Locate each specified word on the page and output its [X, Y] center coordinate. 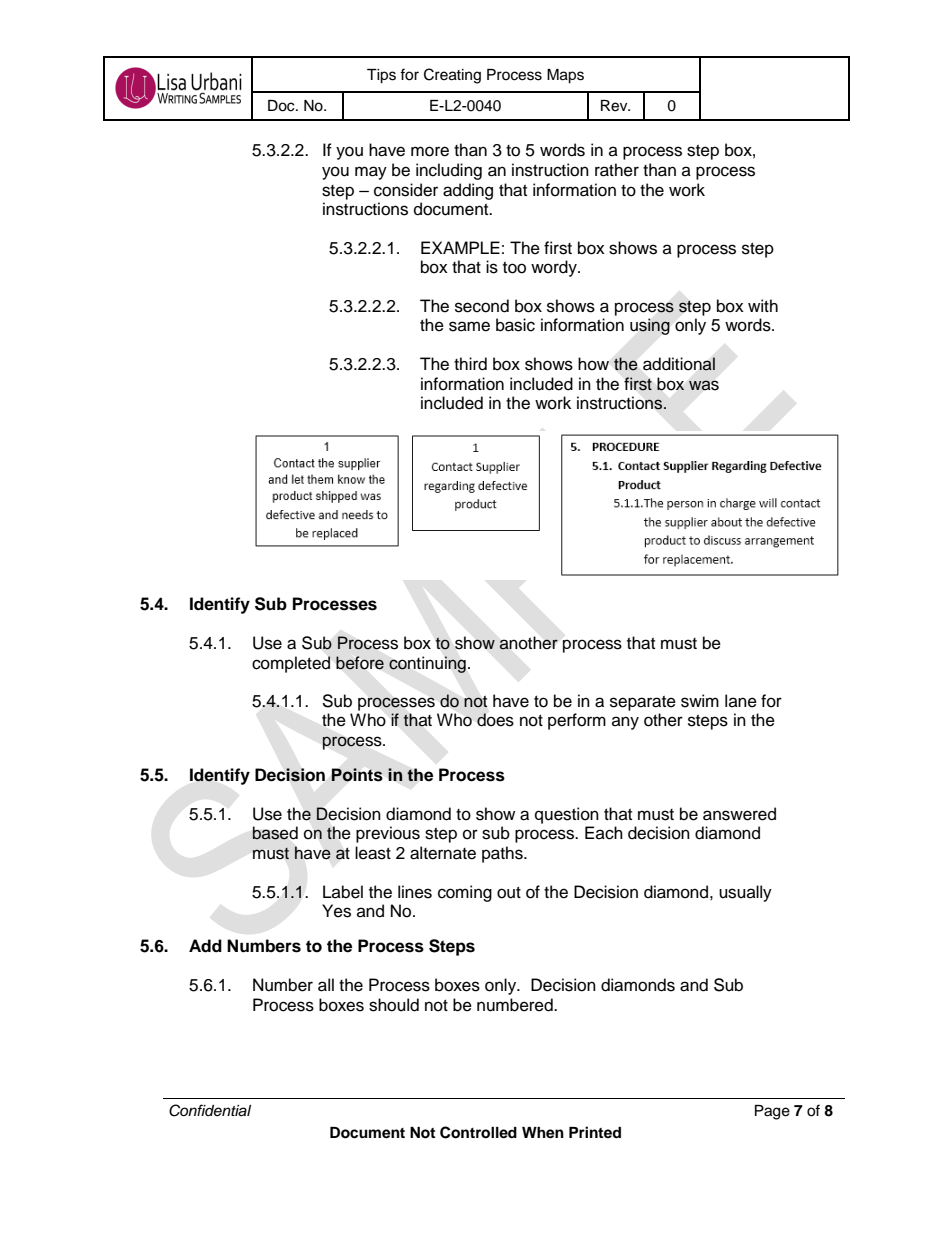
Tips [381, 76]
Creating [452, 76]
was [704, 385]
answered [739, 814]
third [470, 364]
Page [772, 1112]
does [495, 720]
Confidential [210, 1110]
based [275, 833]
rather [617, 170]
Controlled [478, 1132]
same [469, 326]
